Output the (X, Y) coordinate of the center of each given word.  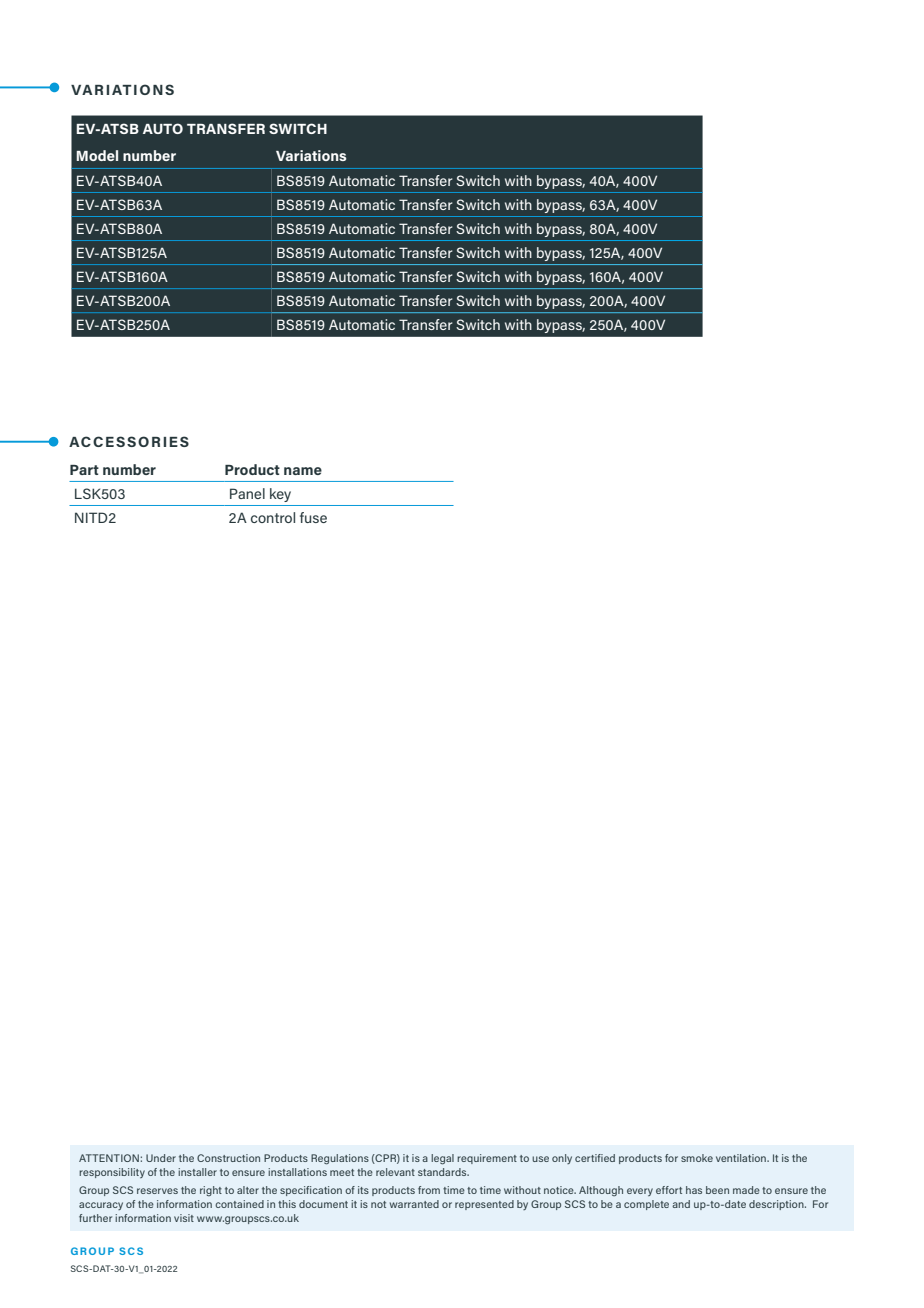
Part (84, 470)
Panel (247, 493)
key (280, 495)
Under (161, 1158)
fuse (313, 517)
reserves (157, 1191)
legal (442, 1159)
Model (97, 155)
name (303, 471)
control (273, 517)
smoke (697, 1158)
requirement (487, 1159)
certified (595, 1158)
